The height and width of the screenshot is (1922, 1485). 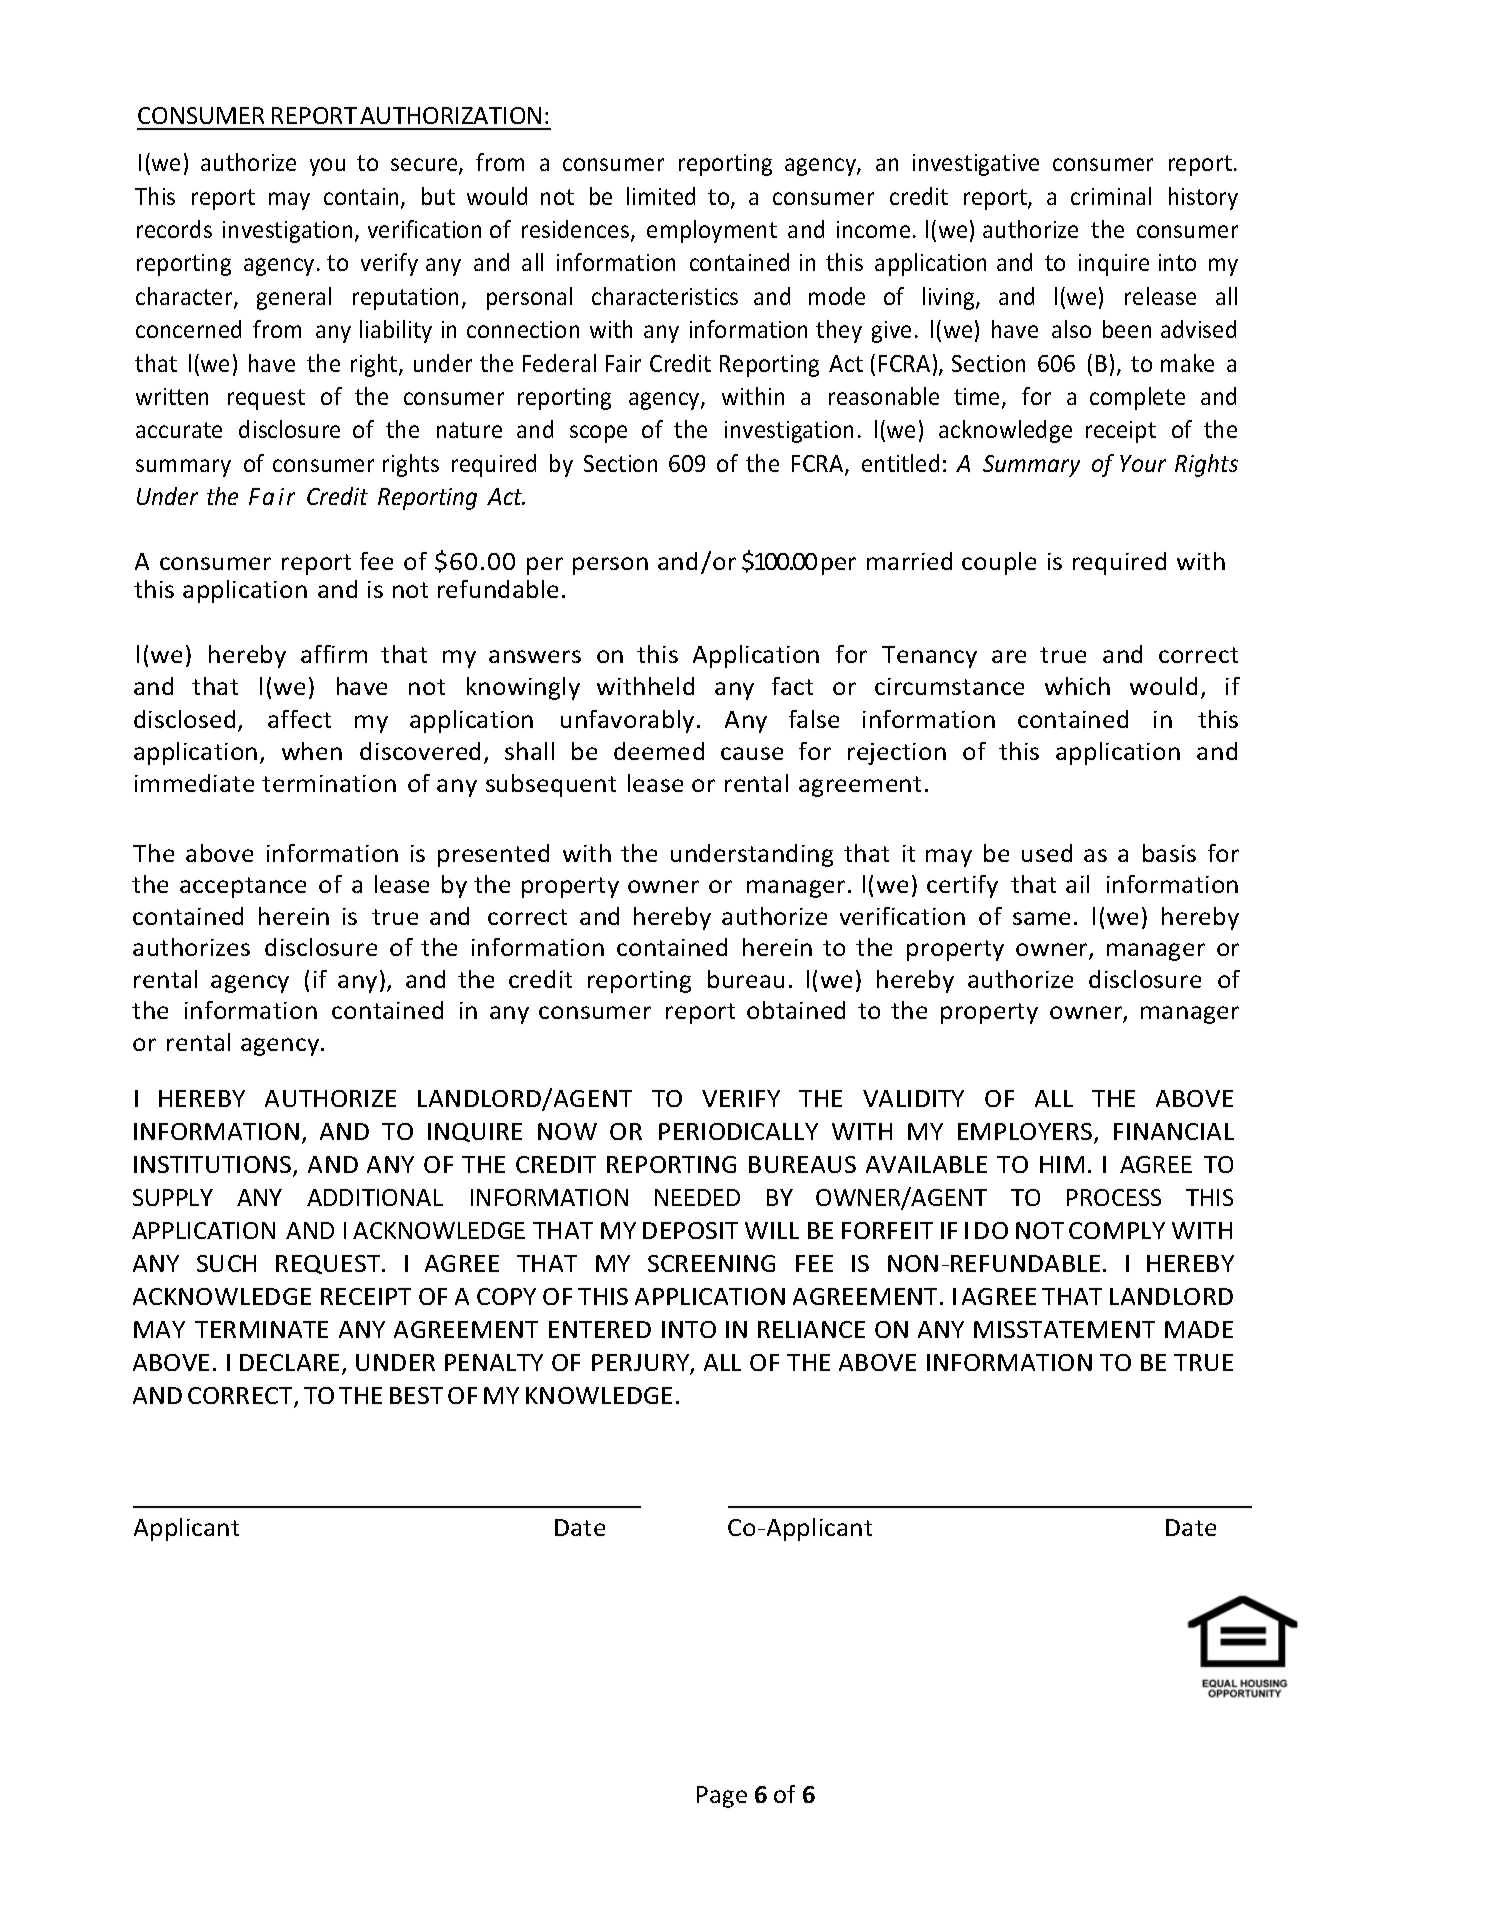 I want to click on limited, so click(x=661, y=196).
